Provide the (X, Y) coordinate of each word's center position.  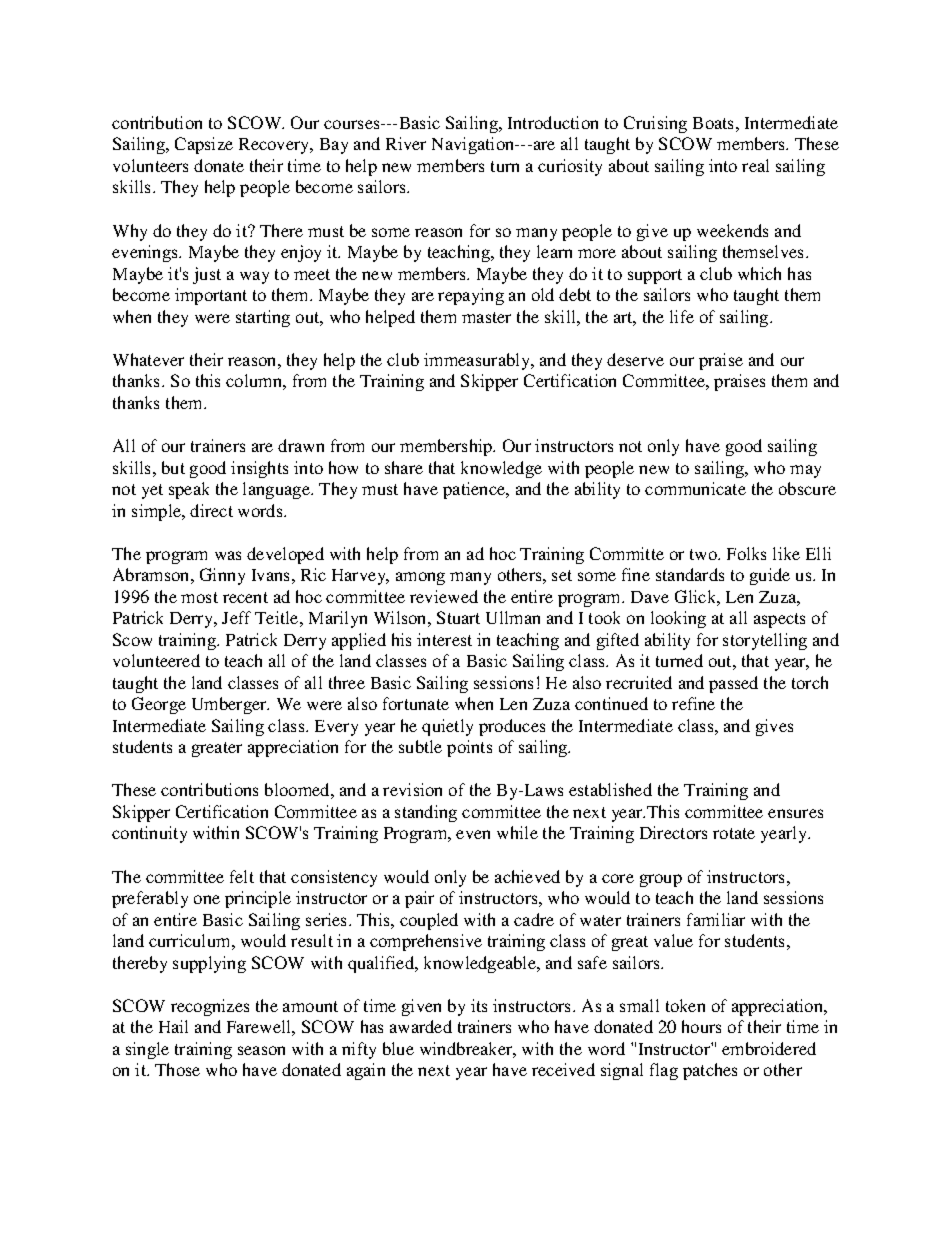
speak (189, 490)
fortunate (416, 703)
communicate (695, 488)
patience (475, 490)
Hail (173, 1026)
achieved (527, 876)
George (159, 705)
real (755, 165)
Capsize (204, 145)
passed (733, 684)
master (486, 317)
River (406, 143)
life (682, 316)
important (211, 296)
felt (242, 876)
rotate (734, 833)
